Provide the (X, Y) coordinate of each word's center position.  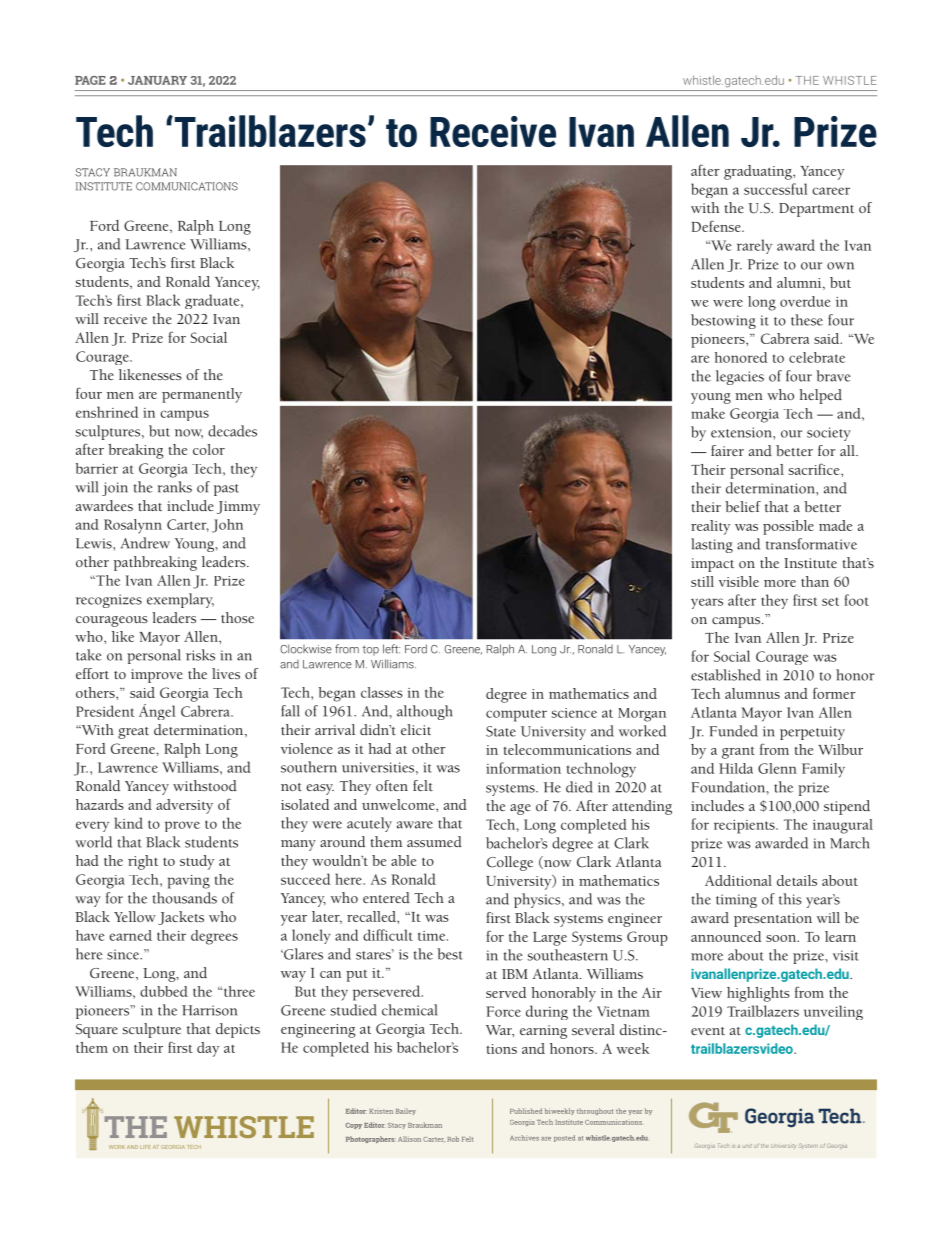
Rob (453, 1139)
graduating (759, 172)
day (208, 1049)
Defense (717, 226)
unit (747, 1146)
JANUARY (157, 80)
